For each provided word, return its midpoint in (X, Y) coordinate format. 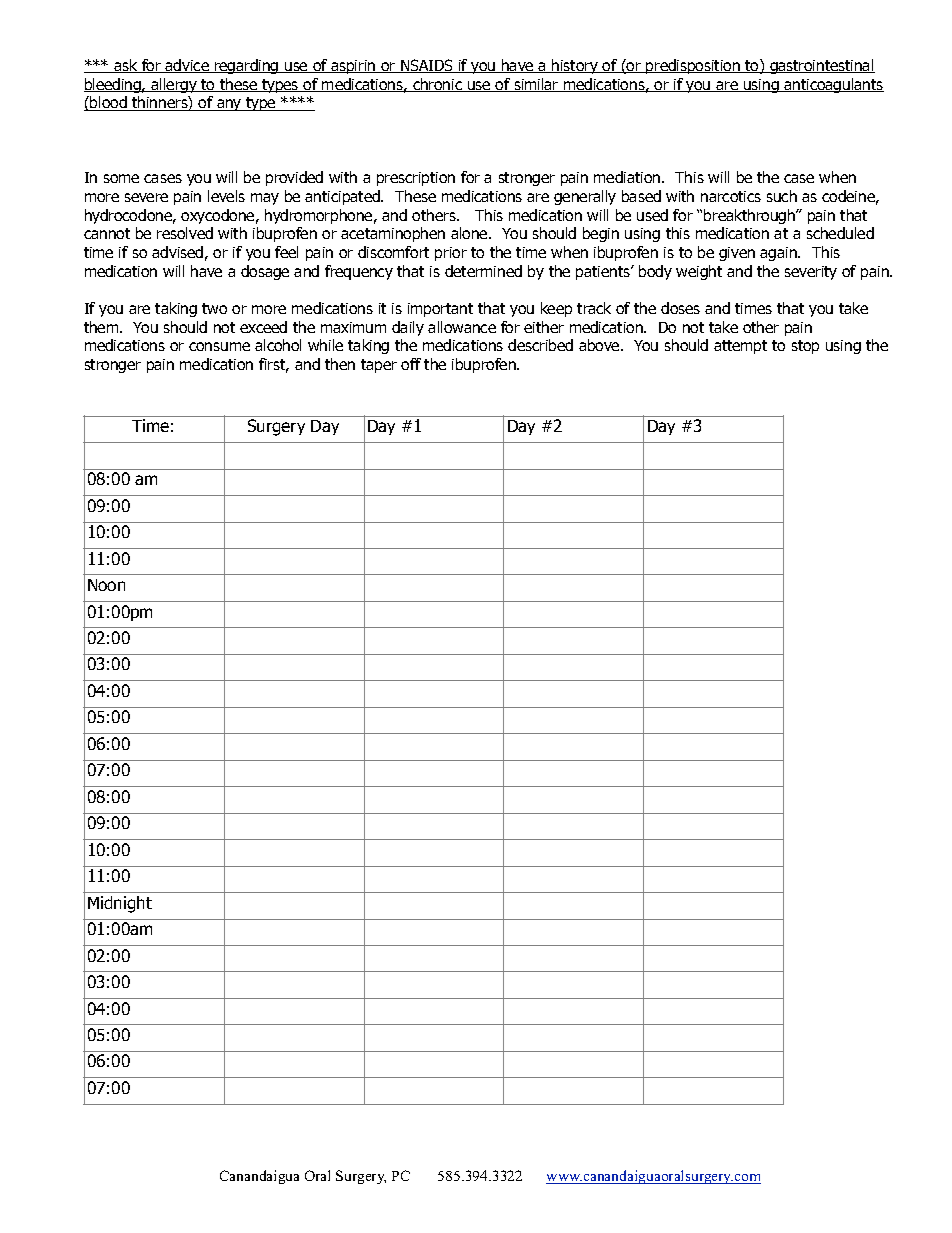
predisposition (693, 66)
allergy (174, 85)
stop (805, 347)
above (600, 345)
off (411, 364)
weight (699, 272)
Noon (106, 585)
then (340, 364)
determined (483, 271)
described (540, 345)
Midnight (120, 904)
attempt (740, 347)
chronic (438, 85)
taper (379, 366)
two (214, 308)
